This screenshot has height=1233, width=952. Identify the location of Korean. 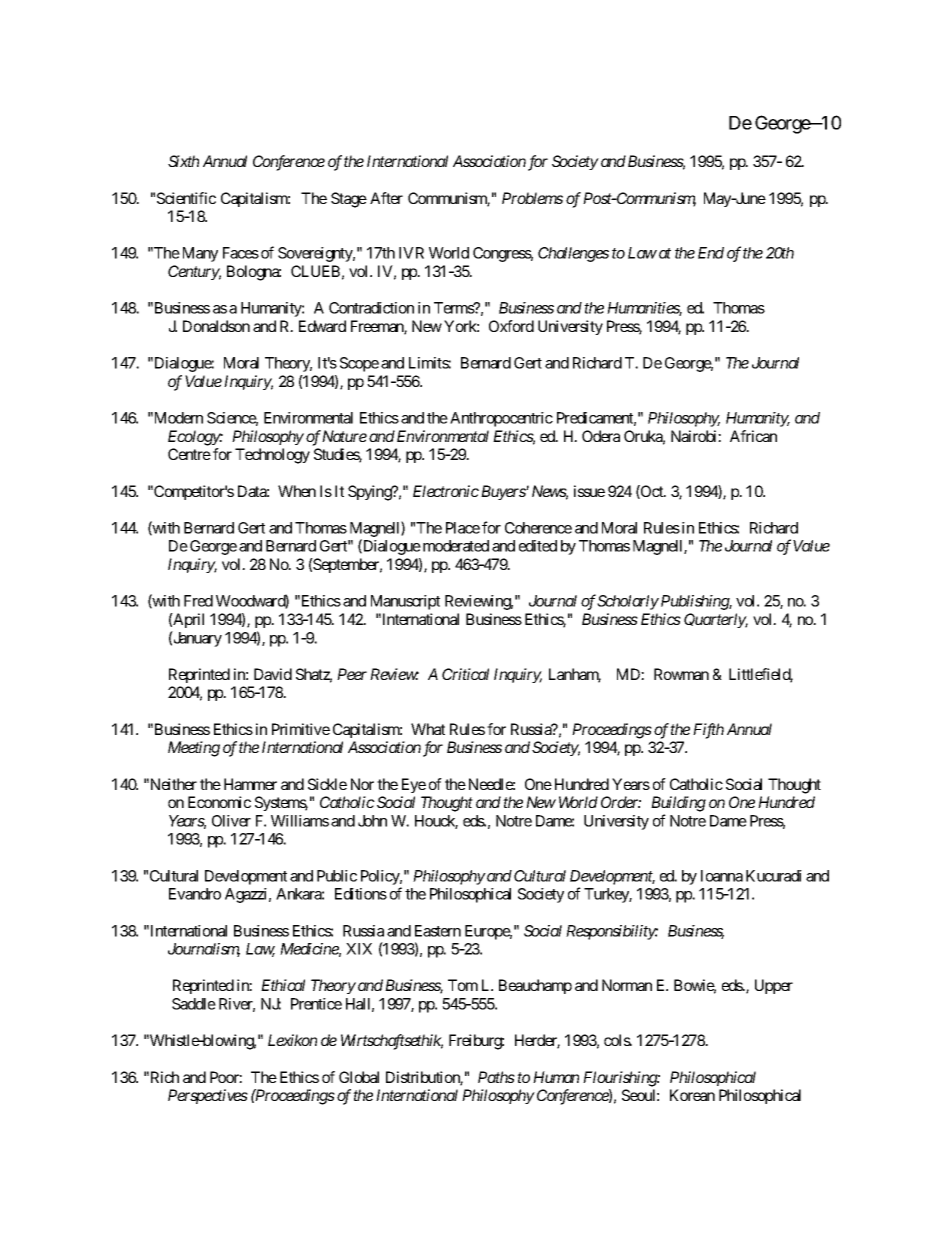
(692, 1095).
